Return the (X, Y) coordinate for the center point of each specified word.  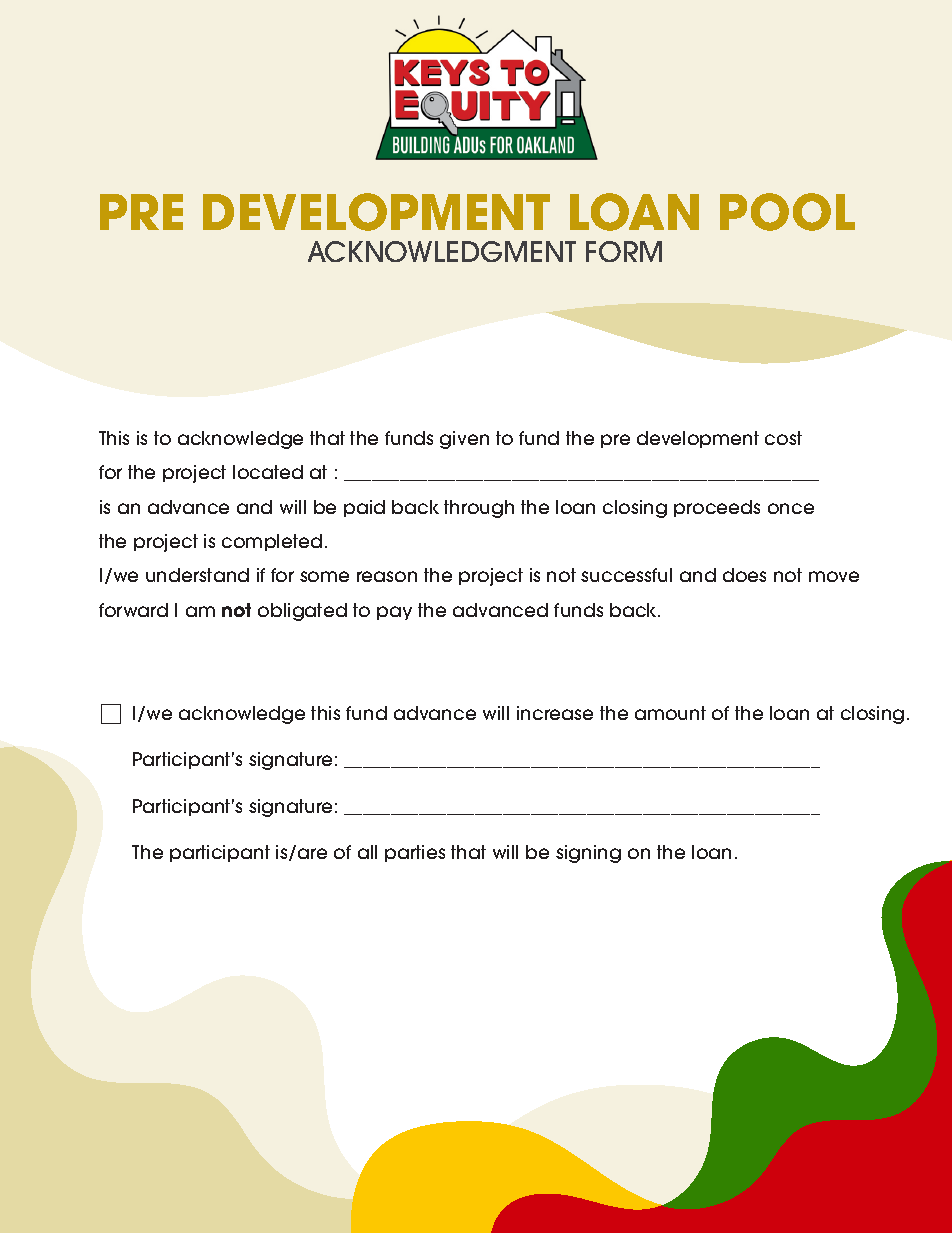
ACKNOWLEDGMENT (442, 251)
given (464, 440)
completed (272, 542)
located (268, 472)
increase (555, 713)
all (367, 852)
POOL (787, 212)
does (744, 575)
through (479, 509)
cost (783, 438)
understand (197, 575)
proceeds (717, 508)
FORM (624, 251)
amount (670, 713)
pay (394, 613)
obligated (302, 612)
